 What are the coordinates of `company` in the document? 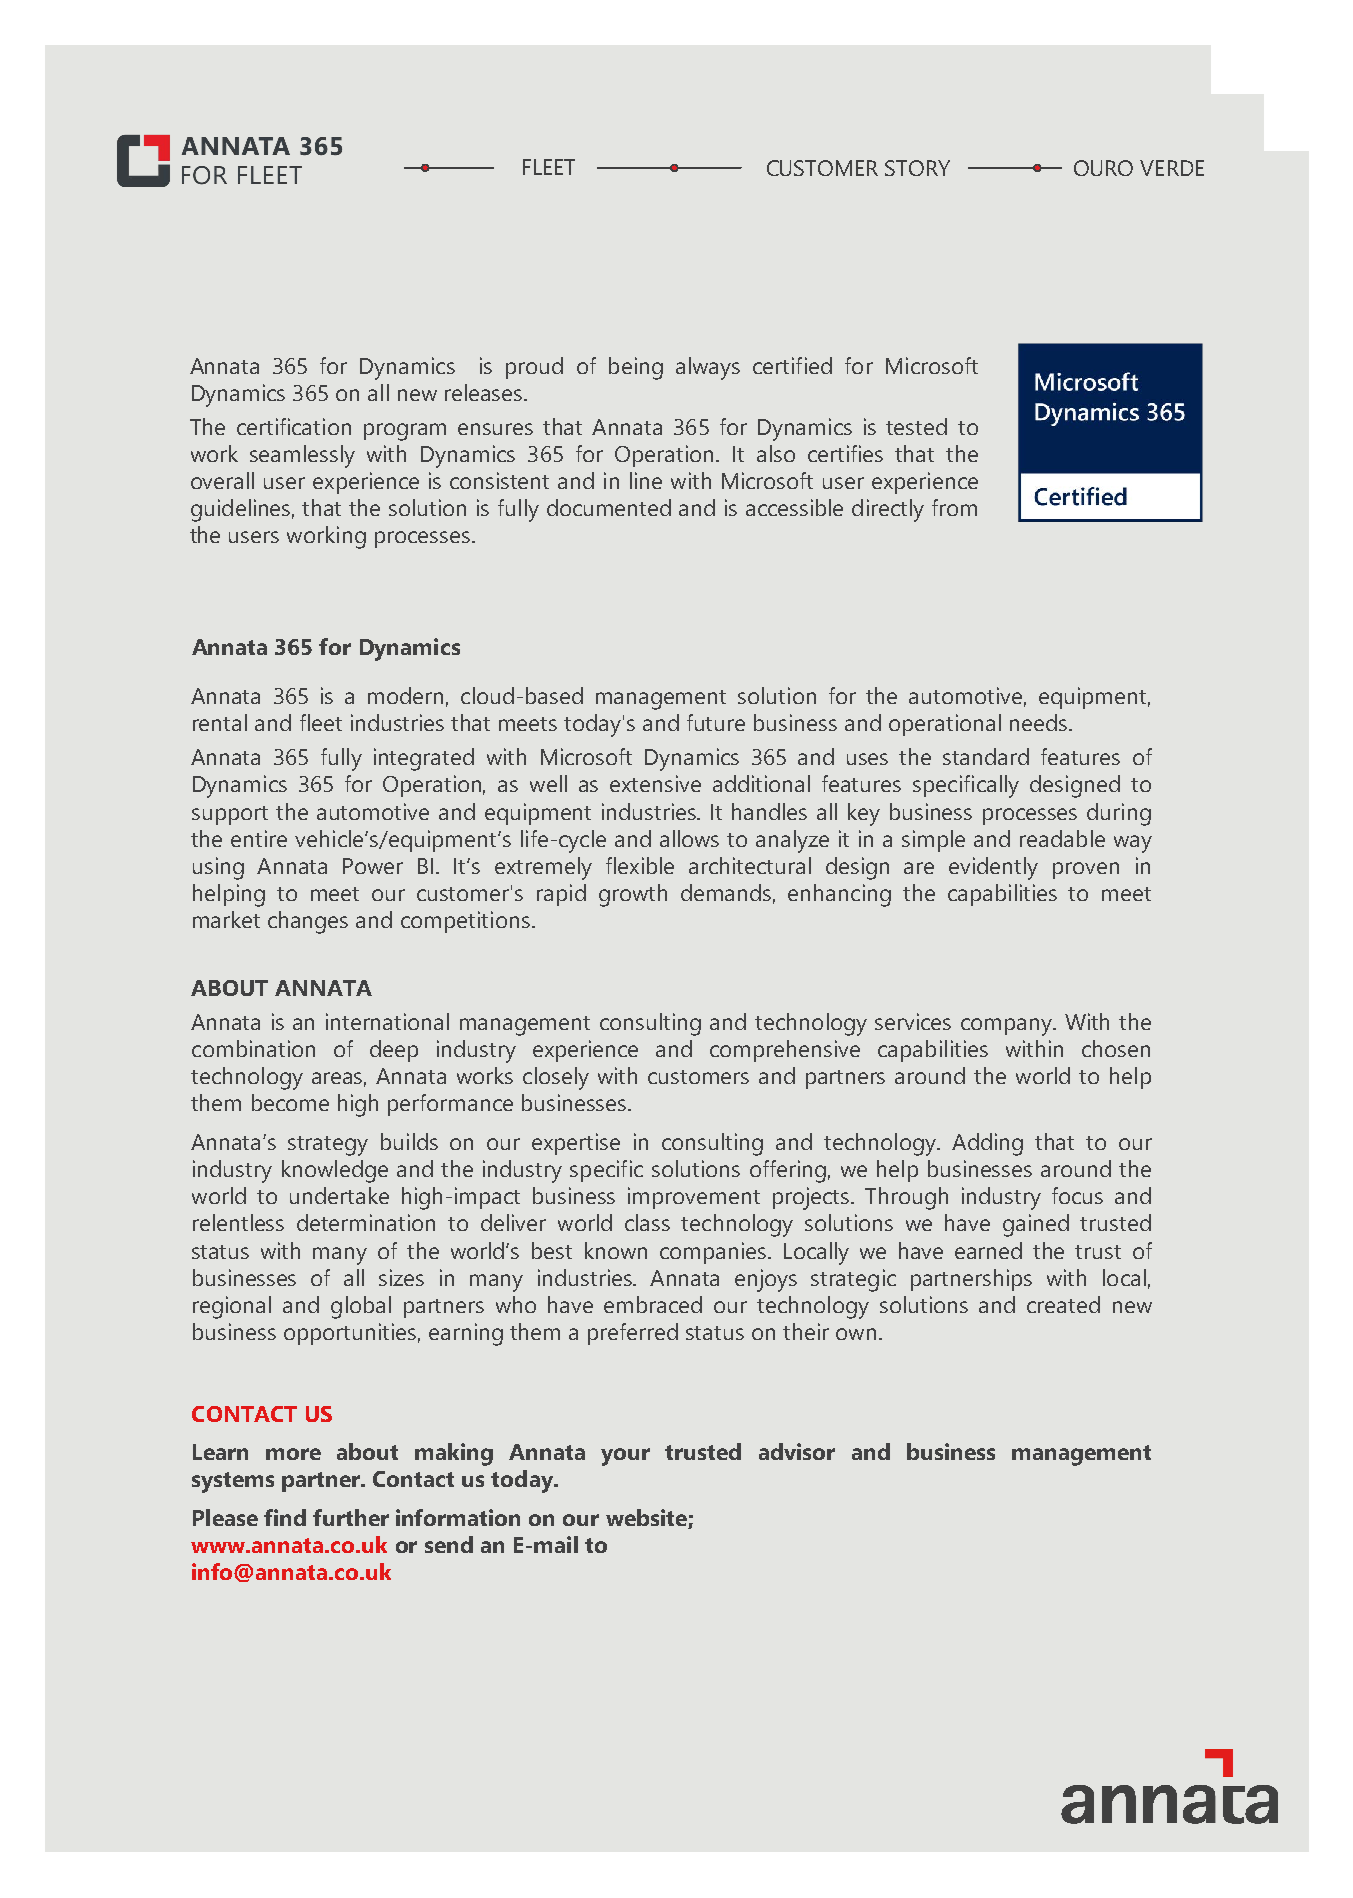 It's located at (1008, 1027).
